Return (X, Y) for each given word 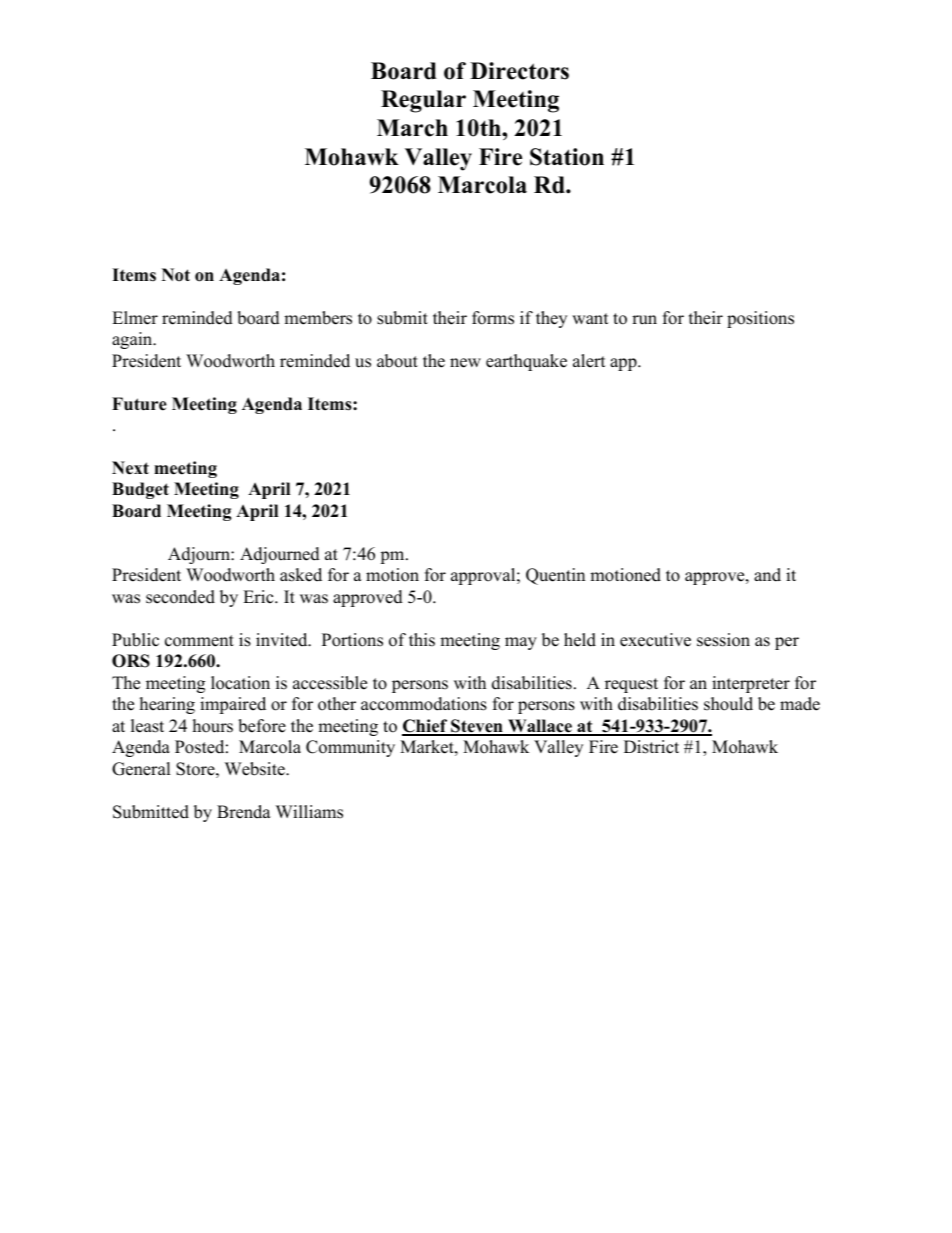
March (412, 128)
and (767, 575)
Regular (423, 101)
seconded (180, 597)
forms (493, 318)
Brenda (244, 812)
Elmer (135, 318)
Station (567, 157)
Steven (477, 727)
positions (760, 319)
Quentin (555, 576)
